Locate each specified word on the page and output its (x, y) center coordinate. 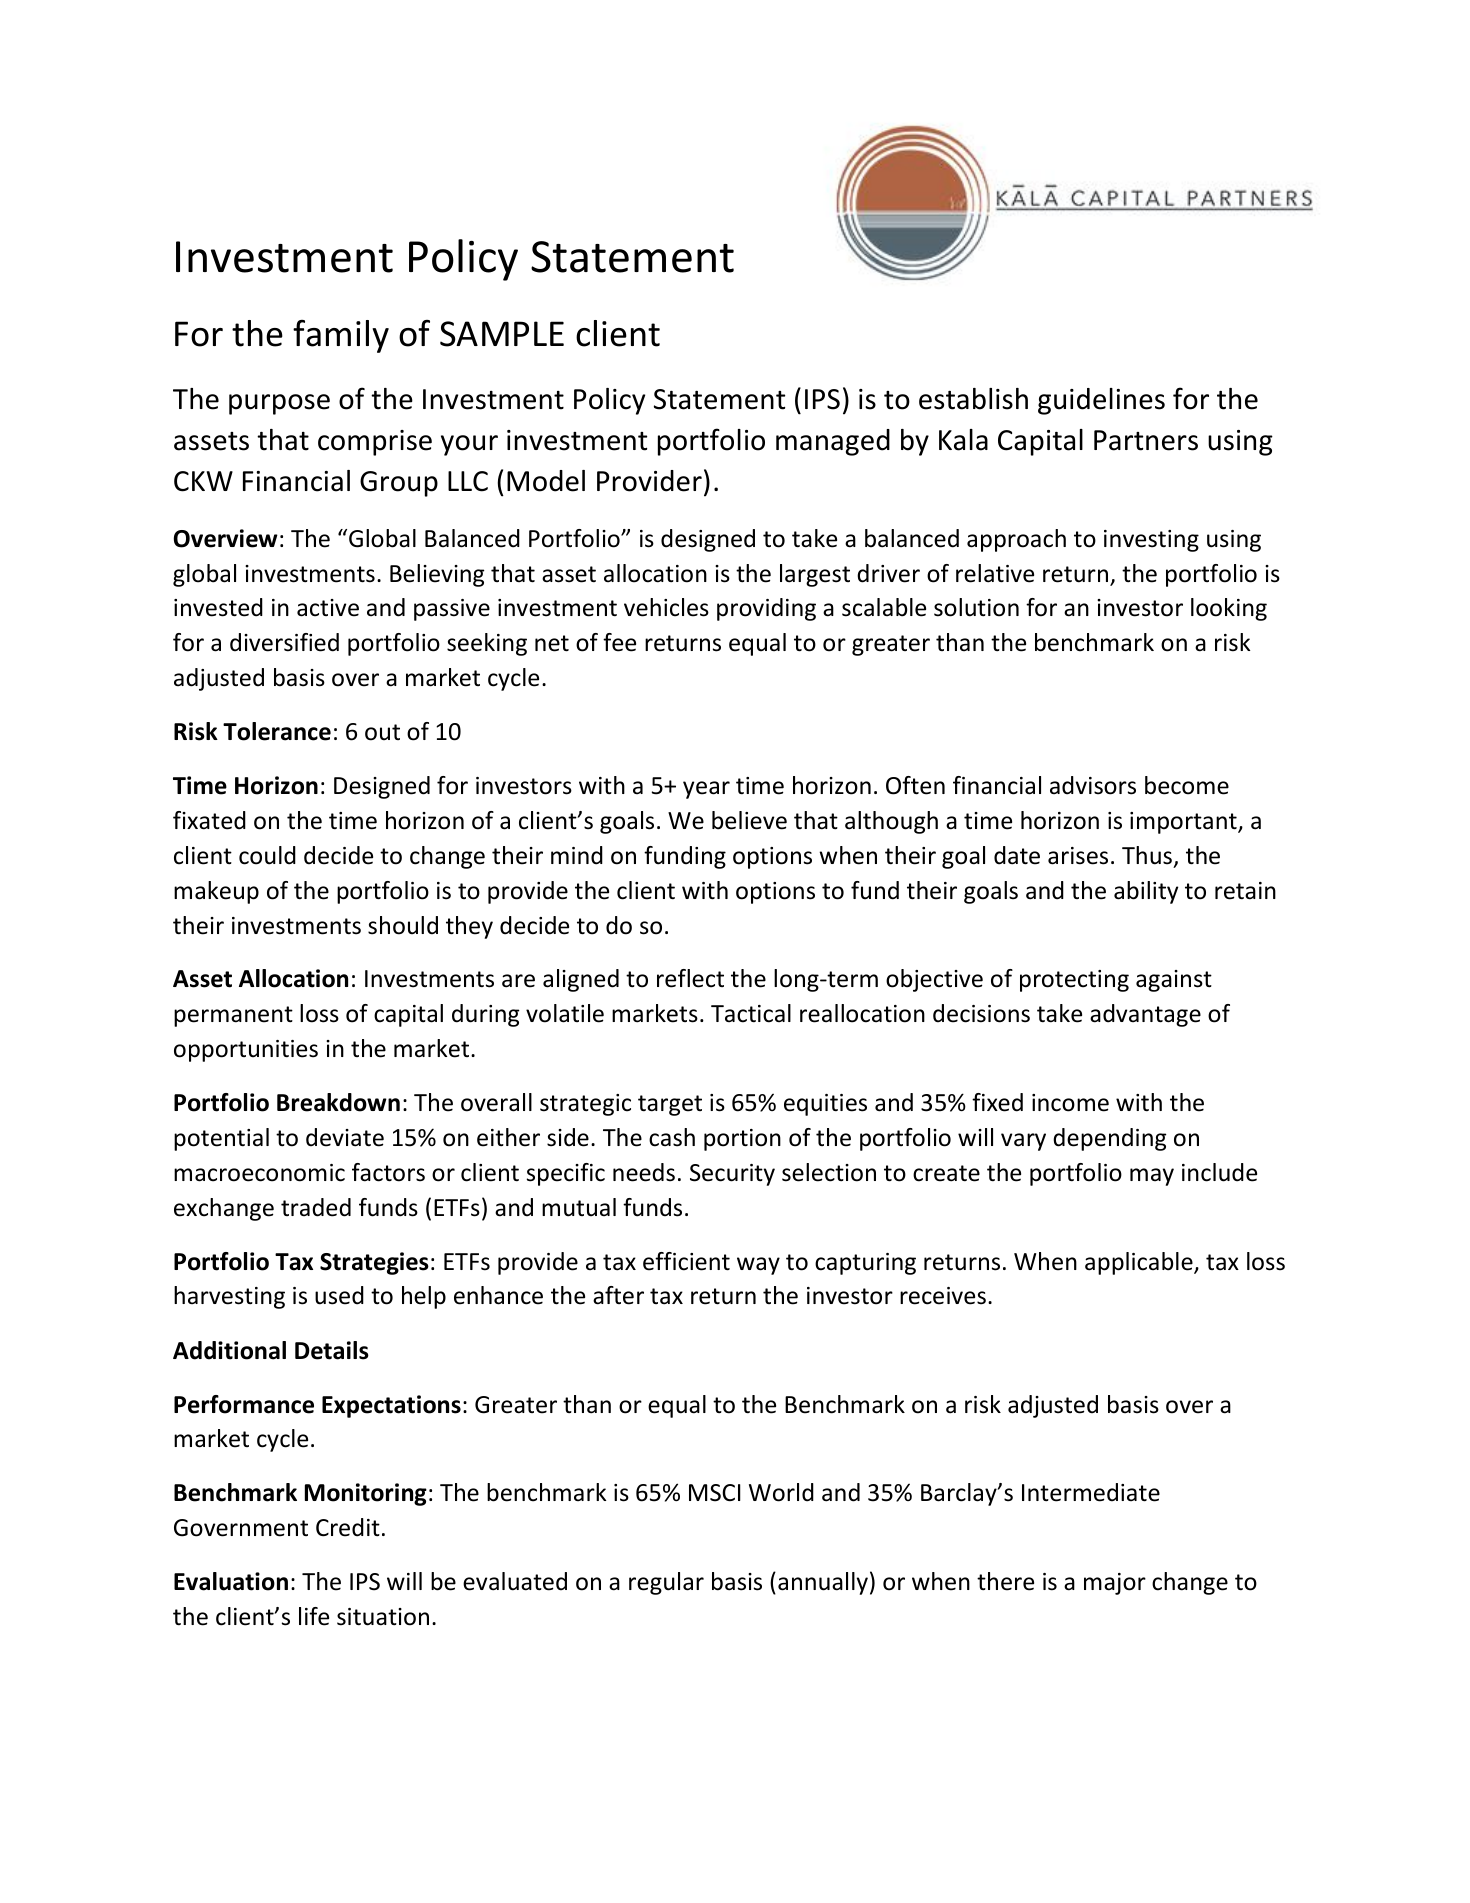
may (1152, 1177)
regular (666, 1583)
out (382, 732)
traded (316, 1207)
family (341, 336)
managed (833, 442)
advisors (1093, 785)
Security (732, 1175)
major (1115, 1584)
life (314, 1616)
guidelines (1101, 401)
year (706, 790)
